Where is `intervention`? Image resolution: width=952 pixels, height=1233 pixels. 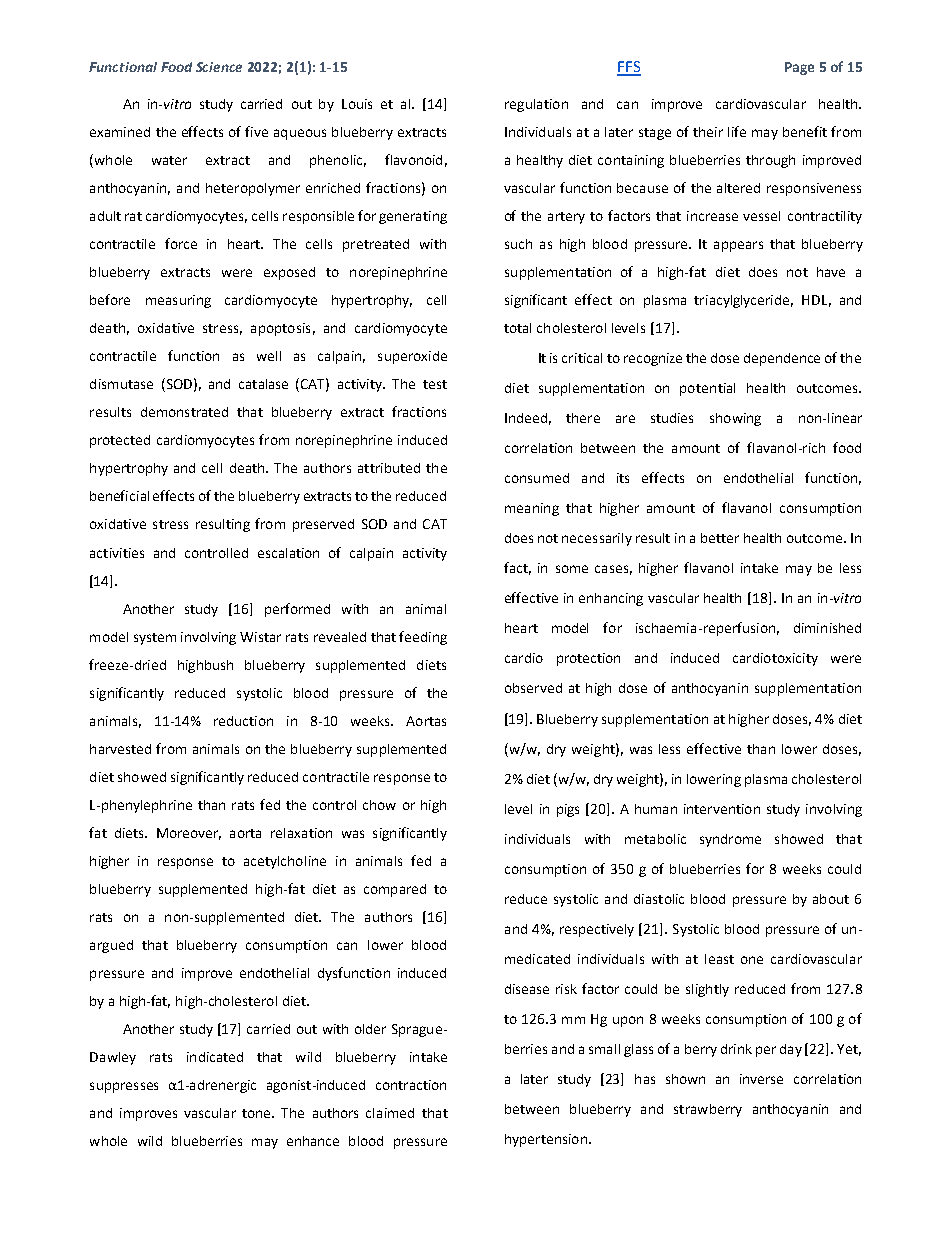
intervention is located at coordinates (722, 809).
